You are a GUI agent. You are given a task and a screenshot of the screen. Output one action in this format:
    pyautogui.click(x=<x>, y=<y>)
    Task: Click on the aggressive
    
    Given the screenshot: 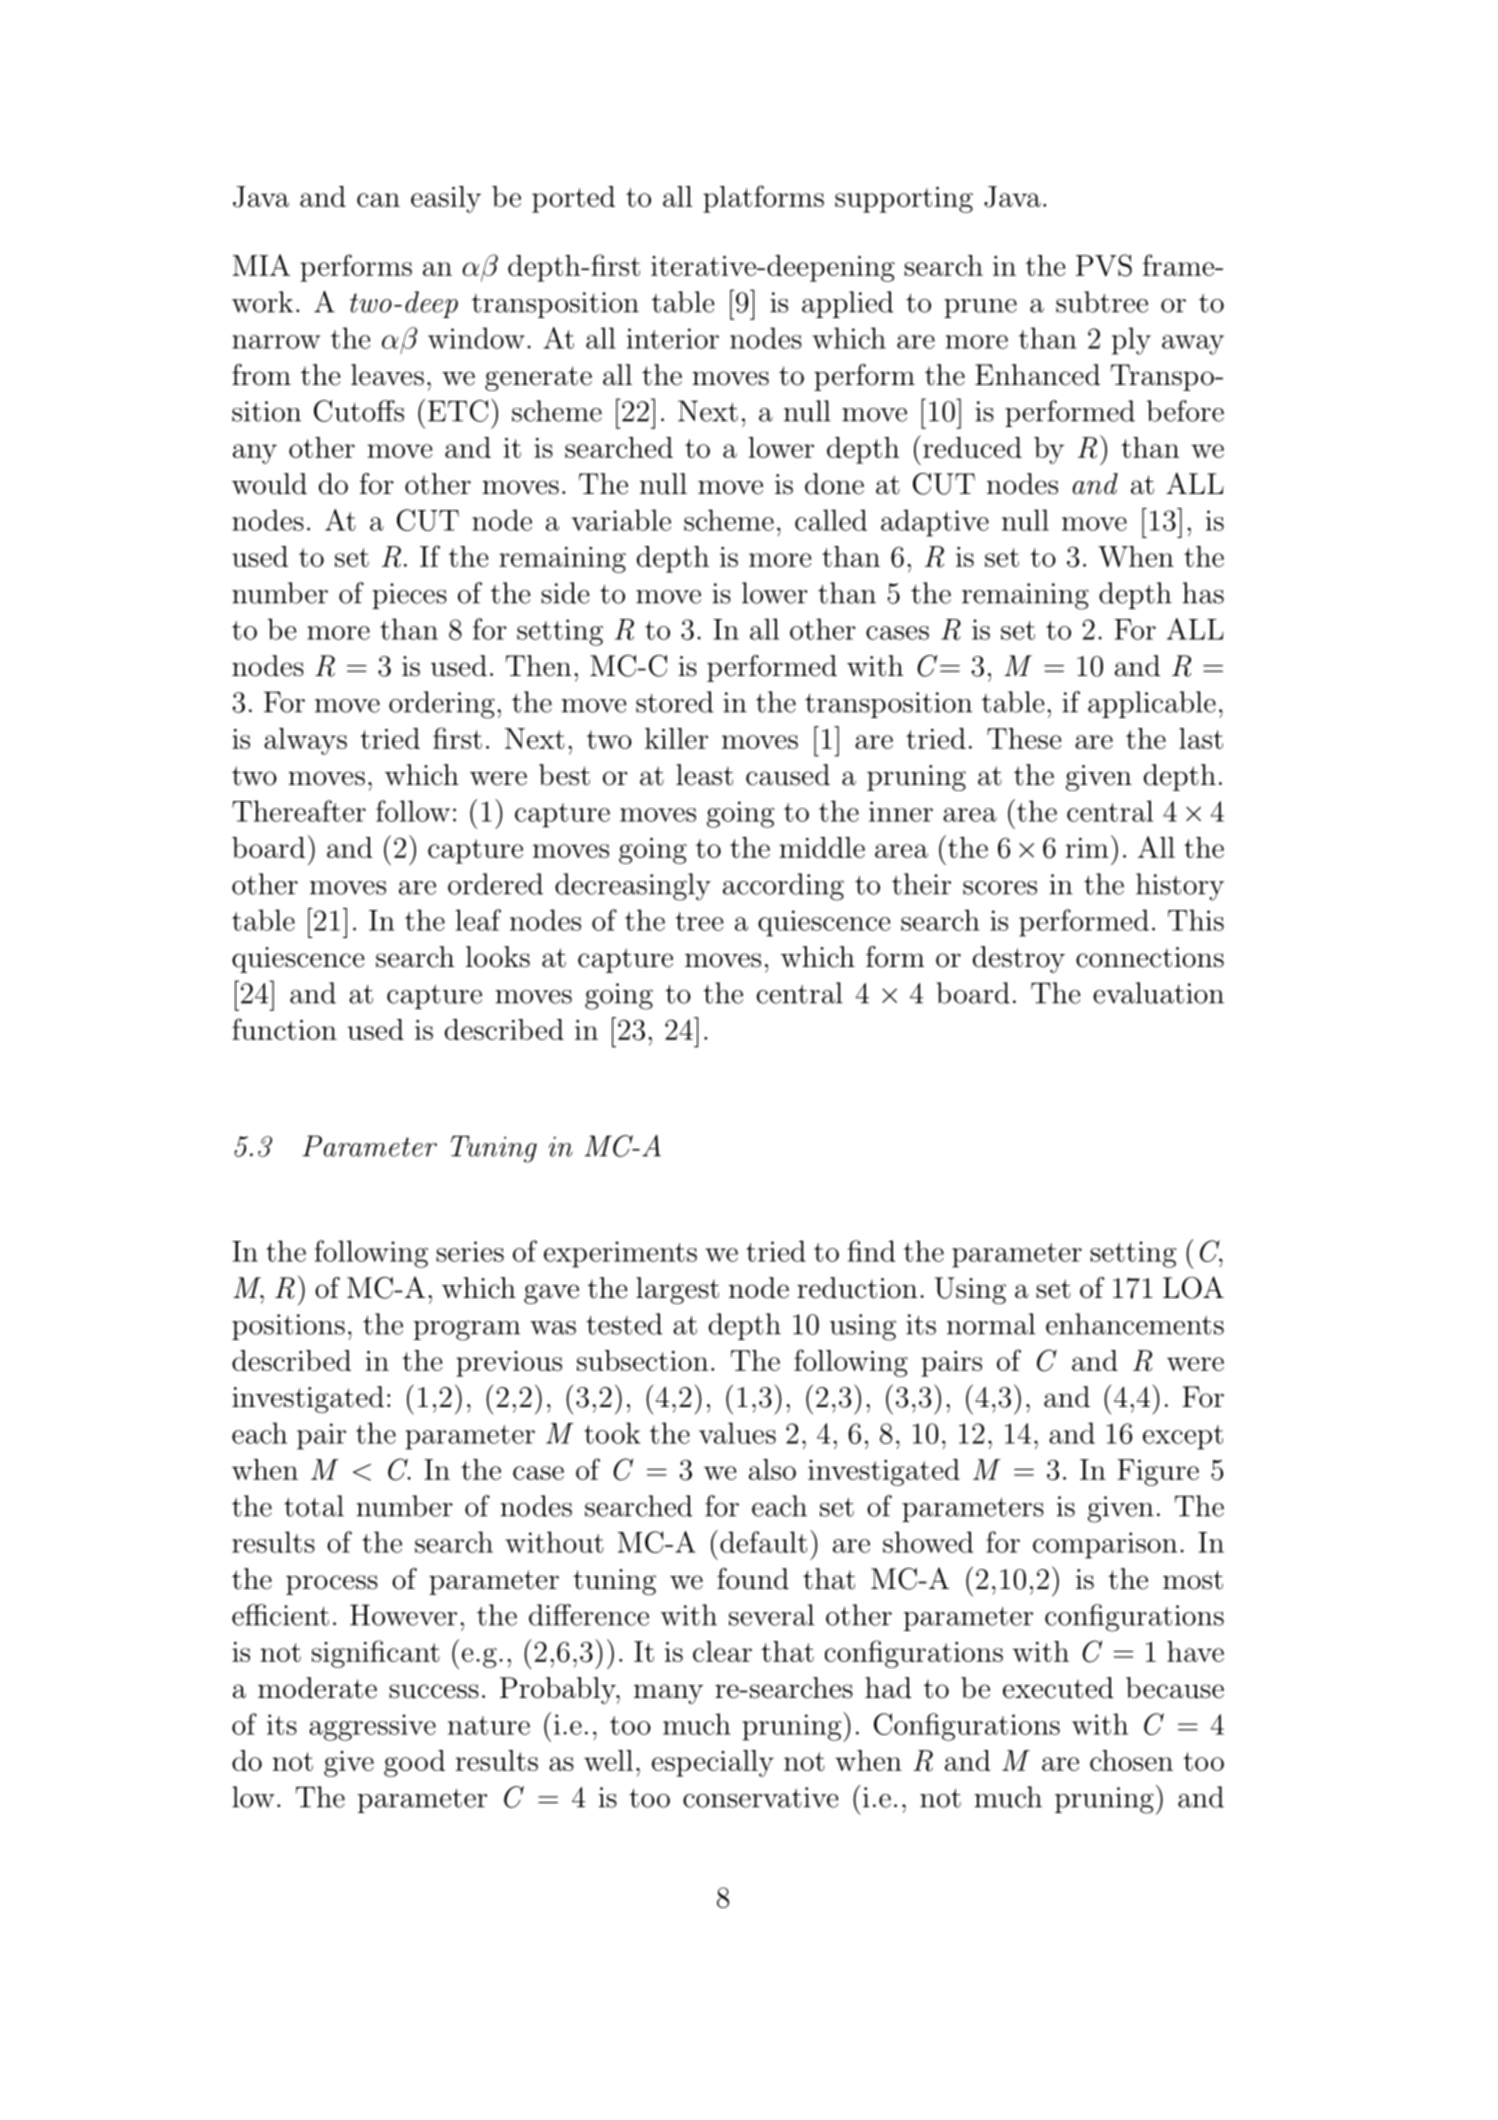 What is the action you would take?
    pyautogui.click(x=372, y=1727)
